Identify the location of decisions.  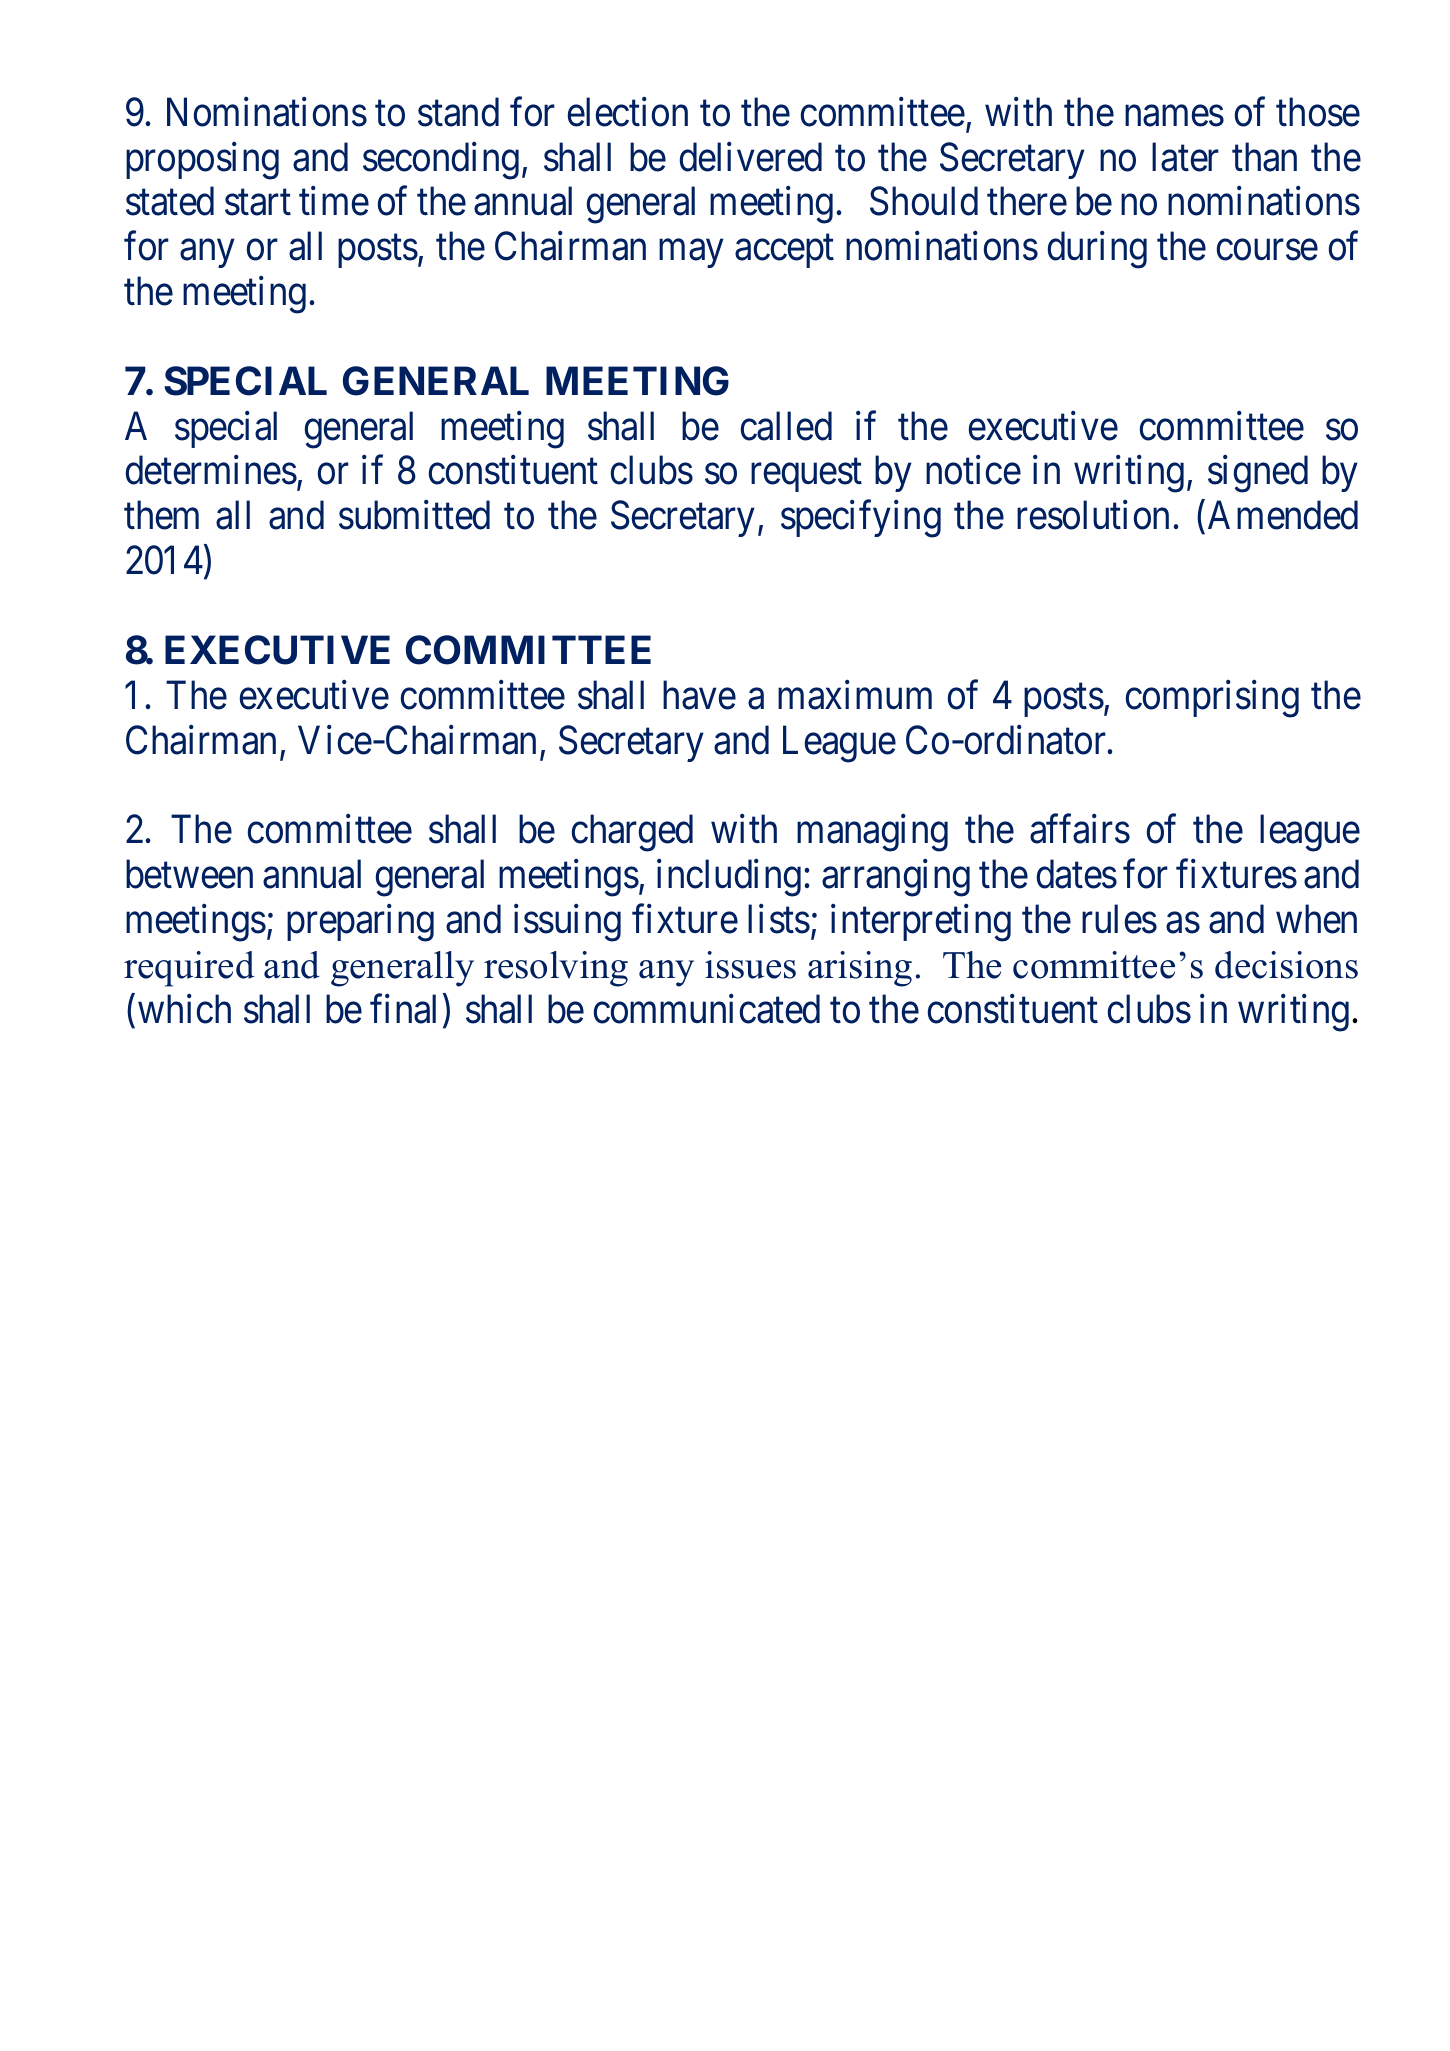
(1286, 965).
